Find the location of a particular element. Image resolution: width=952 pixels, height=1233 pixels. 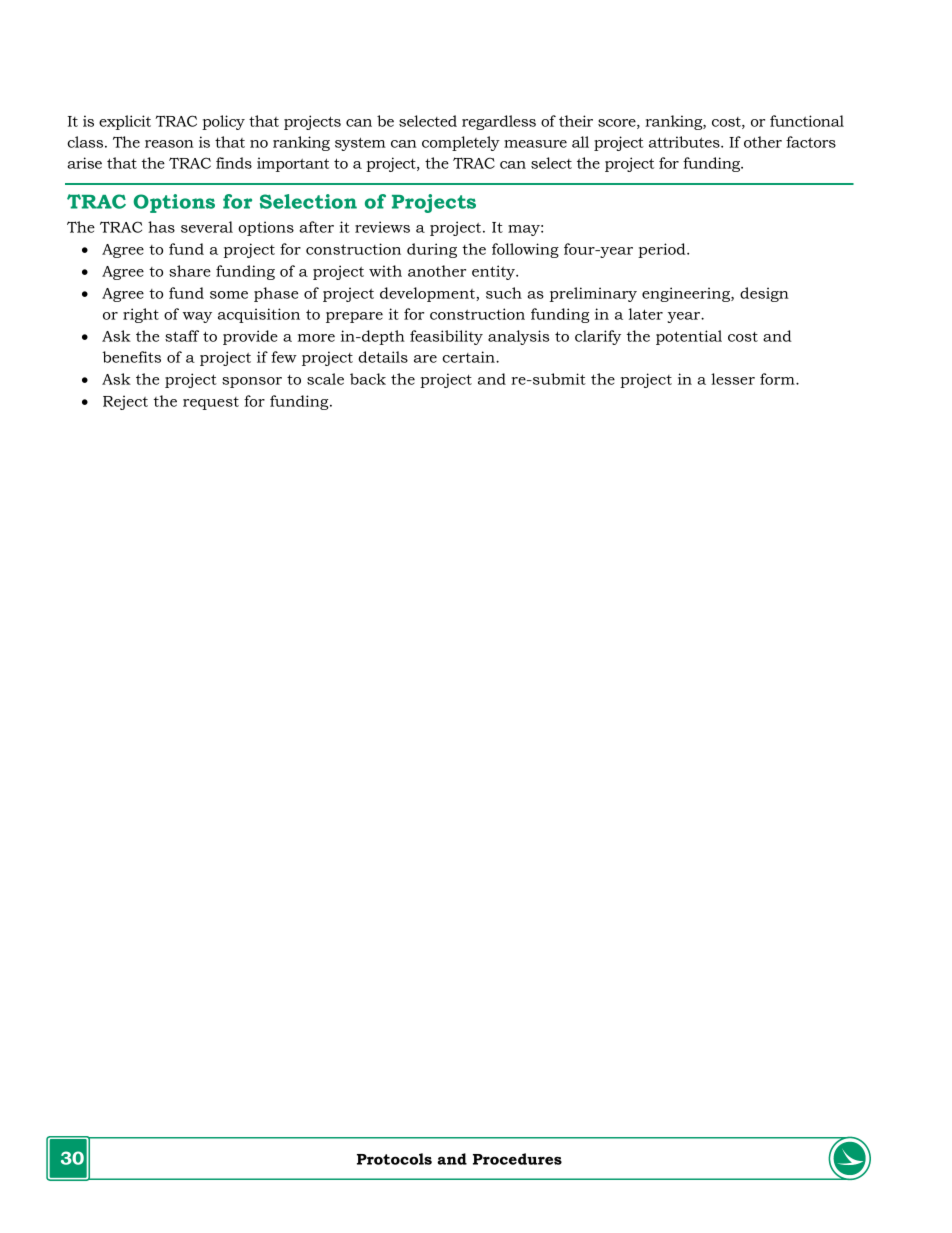

request is located at coordinates (211, 403).
